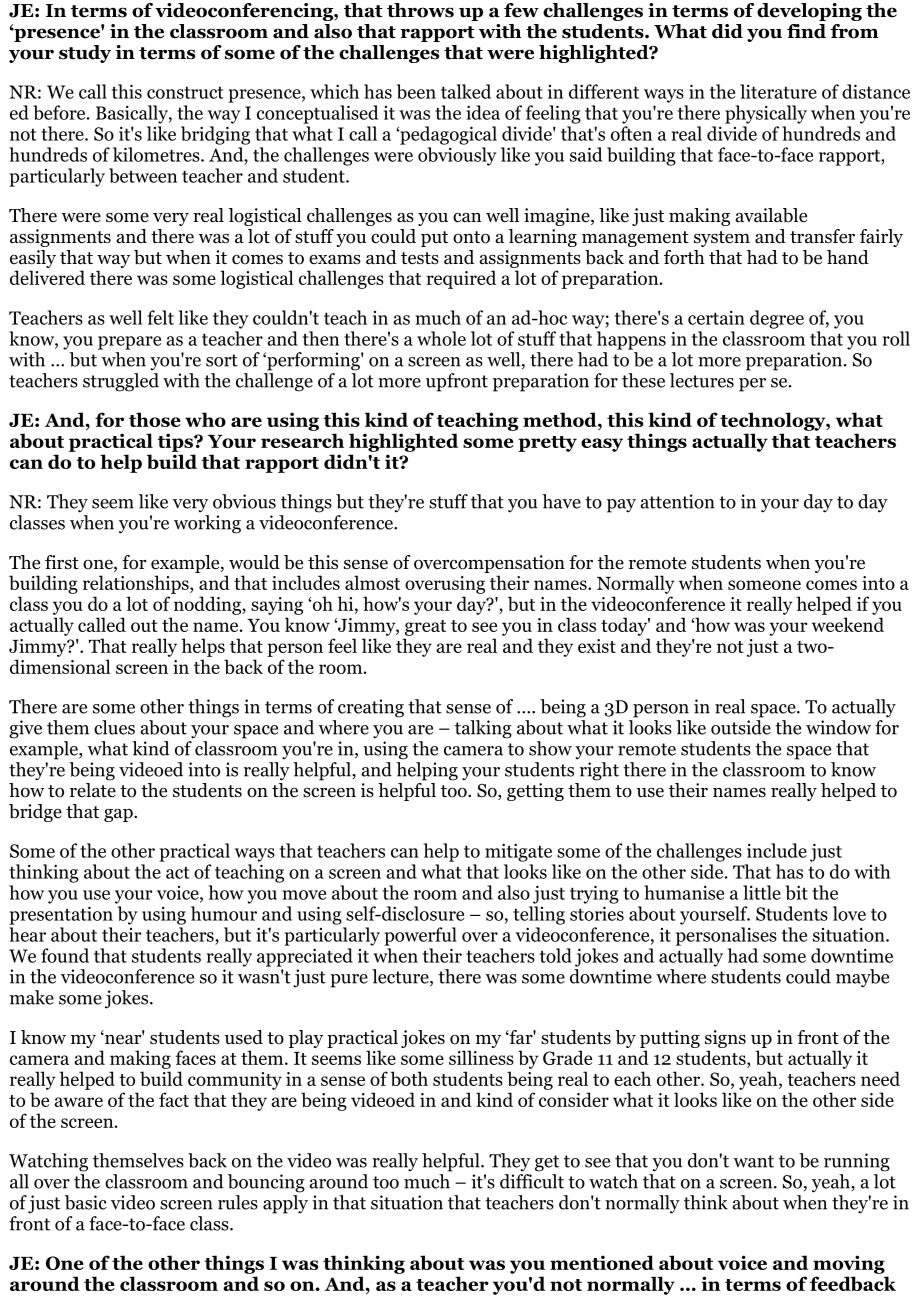 The image size is (924, 1307). I want to click on talked, so click(466, 91).
